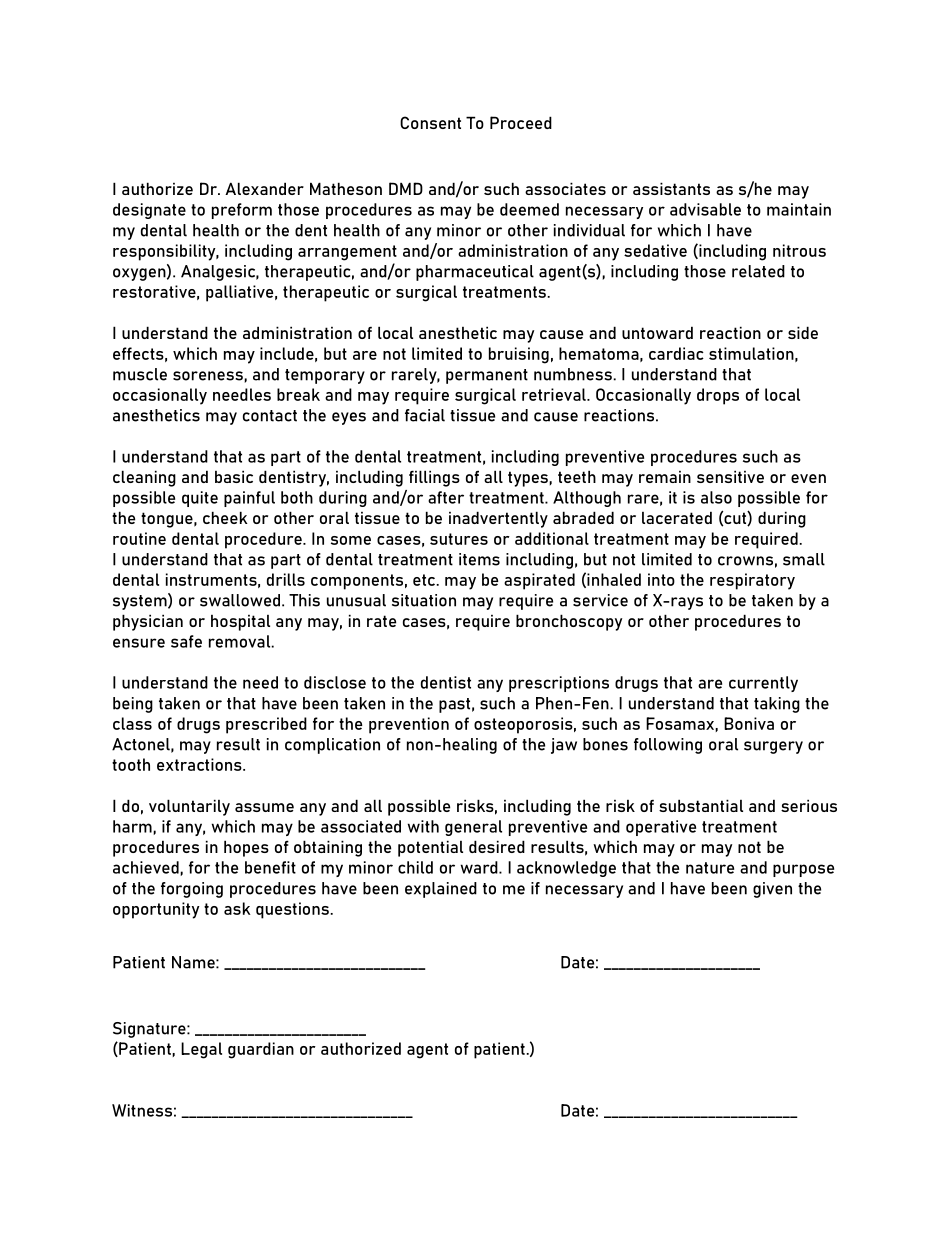 The height and width of the document is (1233, 952). I want to click on respiratory, so click(752, 581).
